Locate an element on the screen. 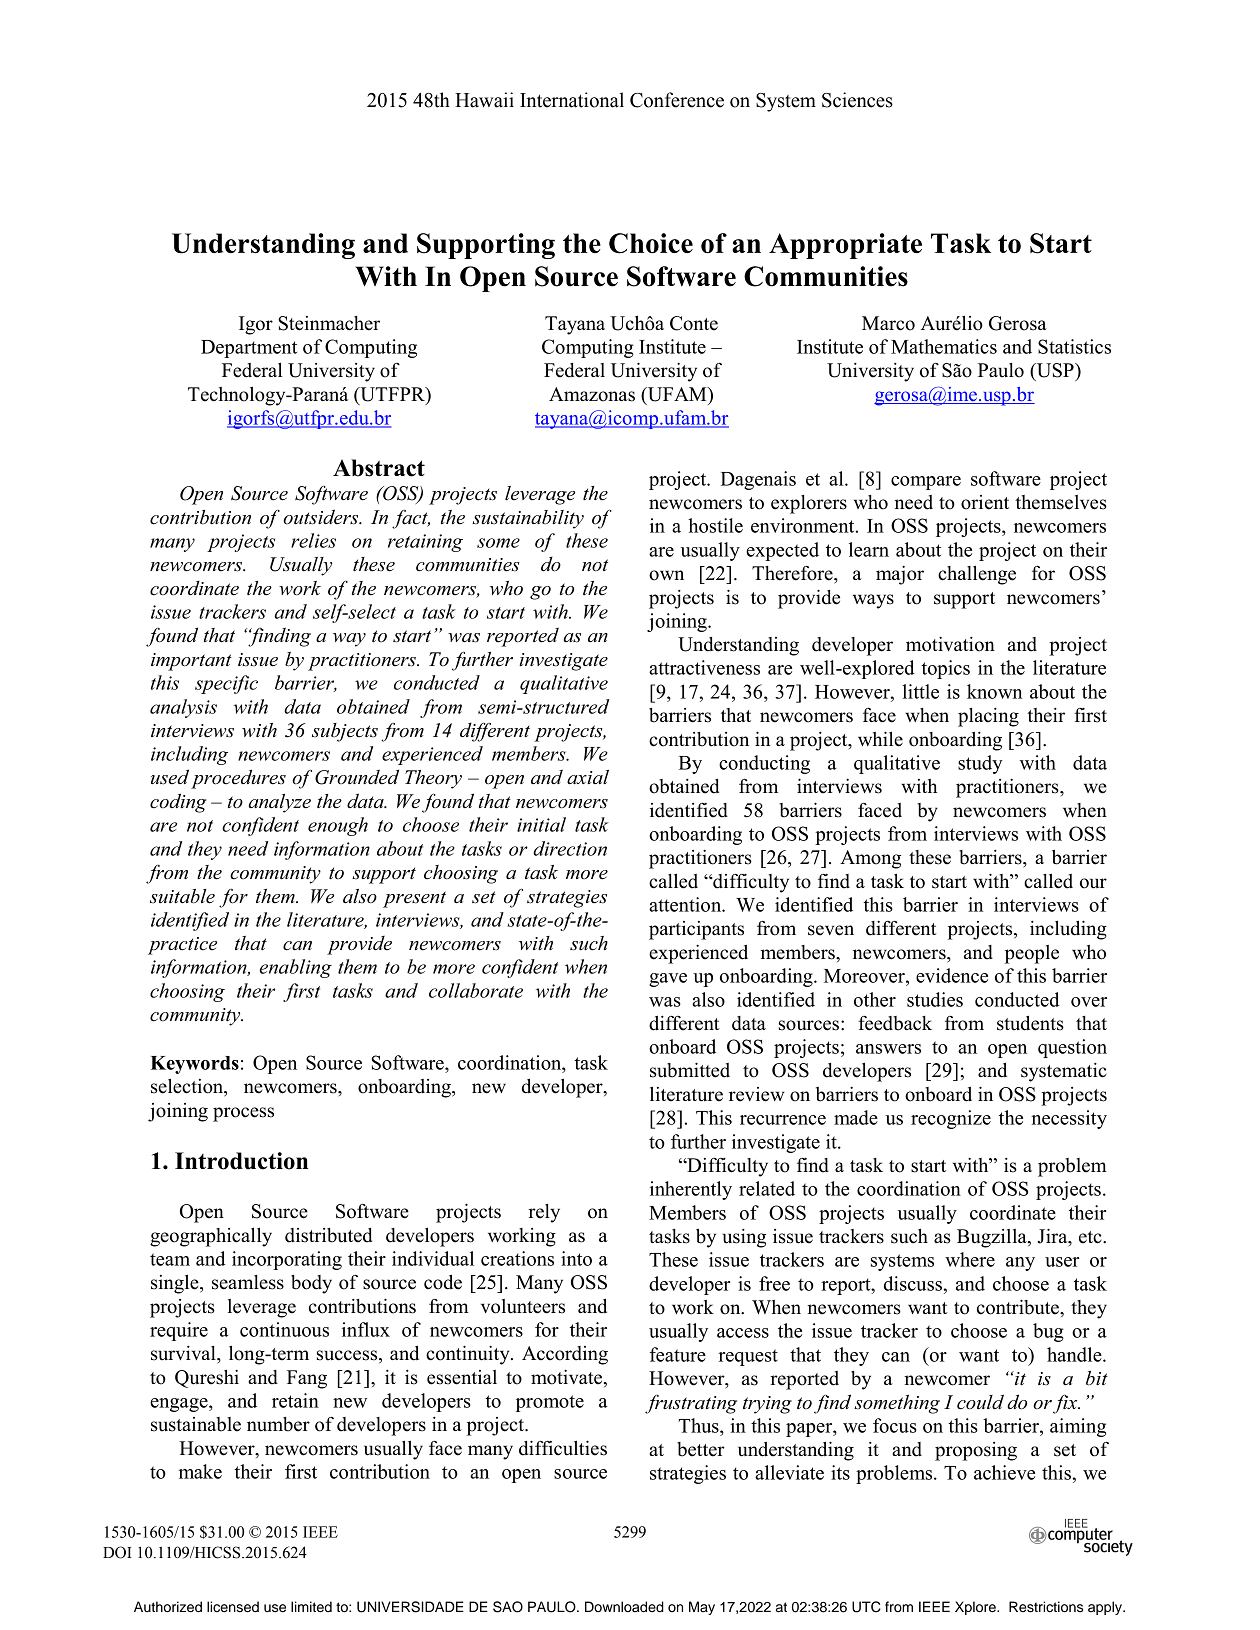  orient is located at coordinates (985, 502).
